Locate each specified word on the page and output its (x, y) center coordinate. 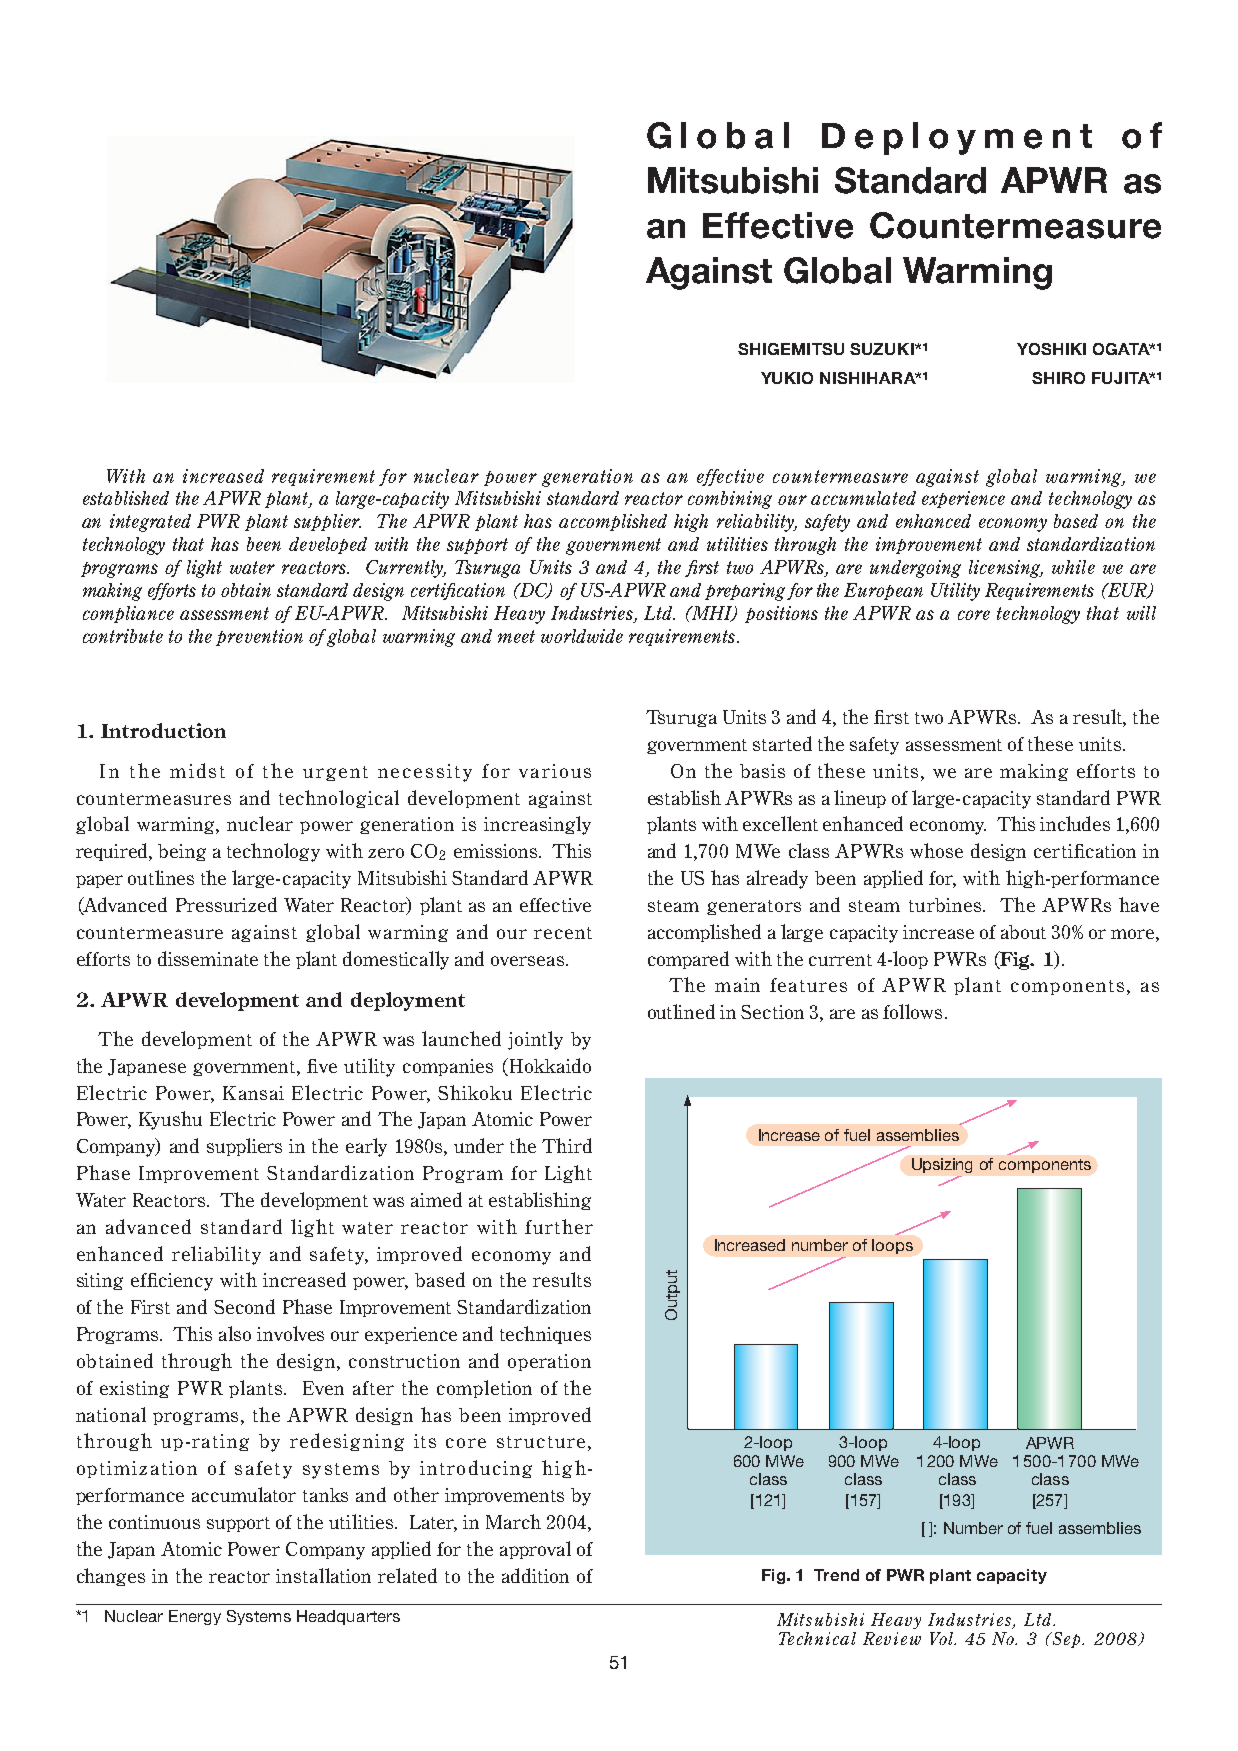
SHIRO (1058, 378)
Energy (195, 1617)
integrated (150, 523)
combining (730, 500)
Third (567, 1145)
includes (1075, 823)
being (182, 852)
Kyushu (170, 1120)
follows (912, 1011)
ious (571, 771)
